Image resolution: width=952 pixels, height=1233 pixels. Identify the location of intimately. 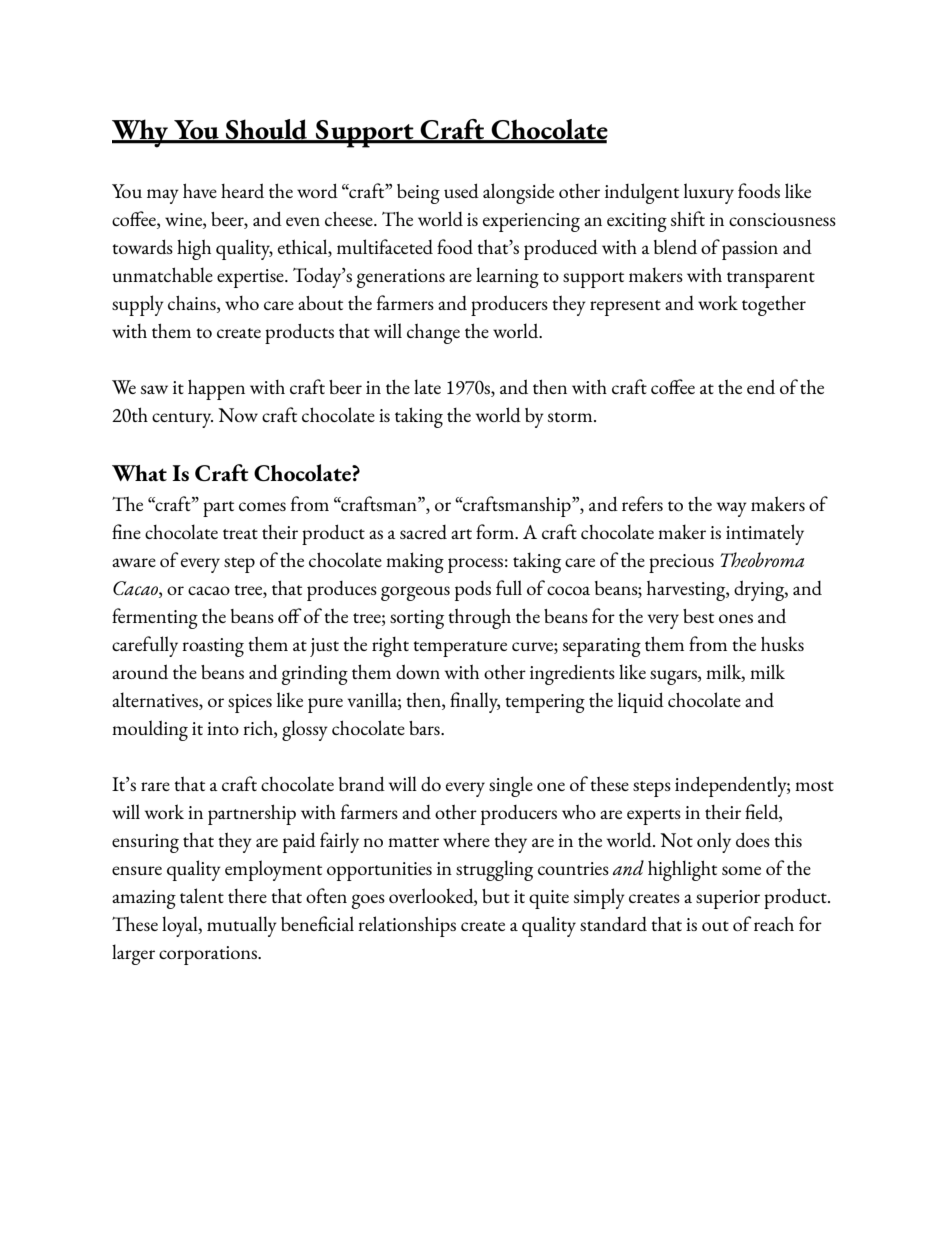
(765, 534).
